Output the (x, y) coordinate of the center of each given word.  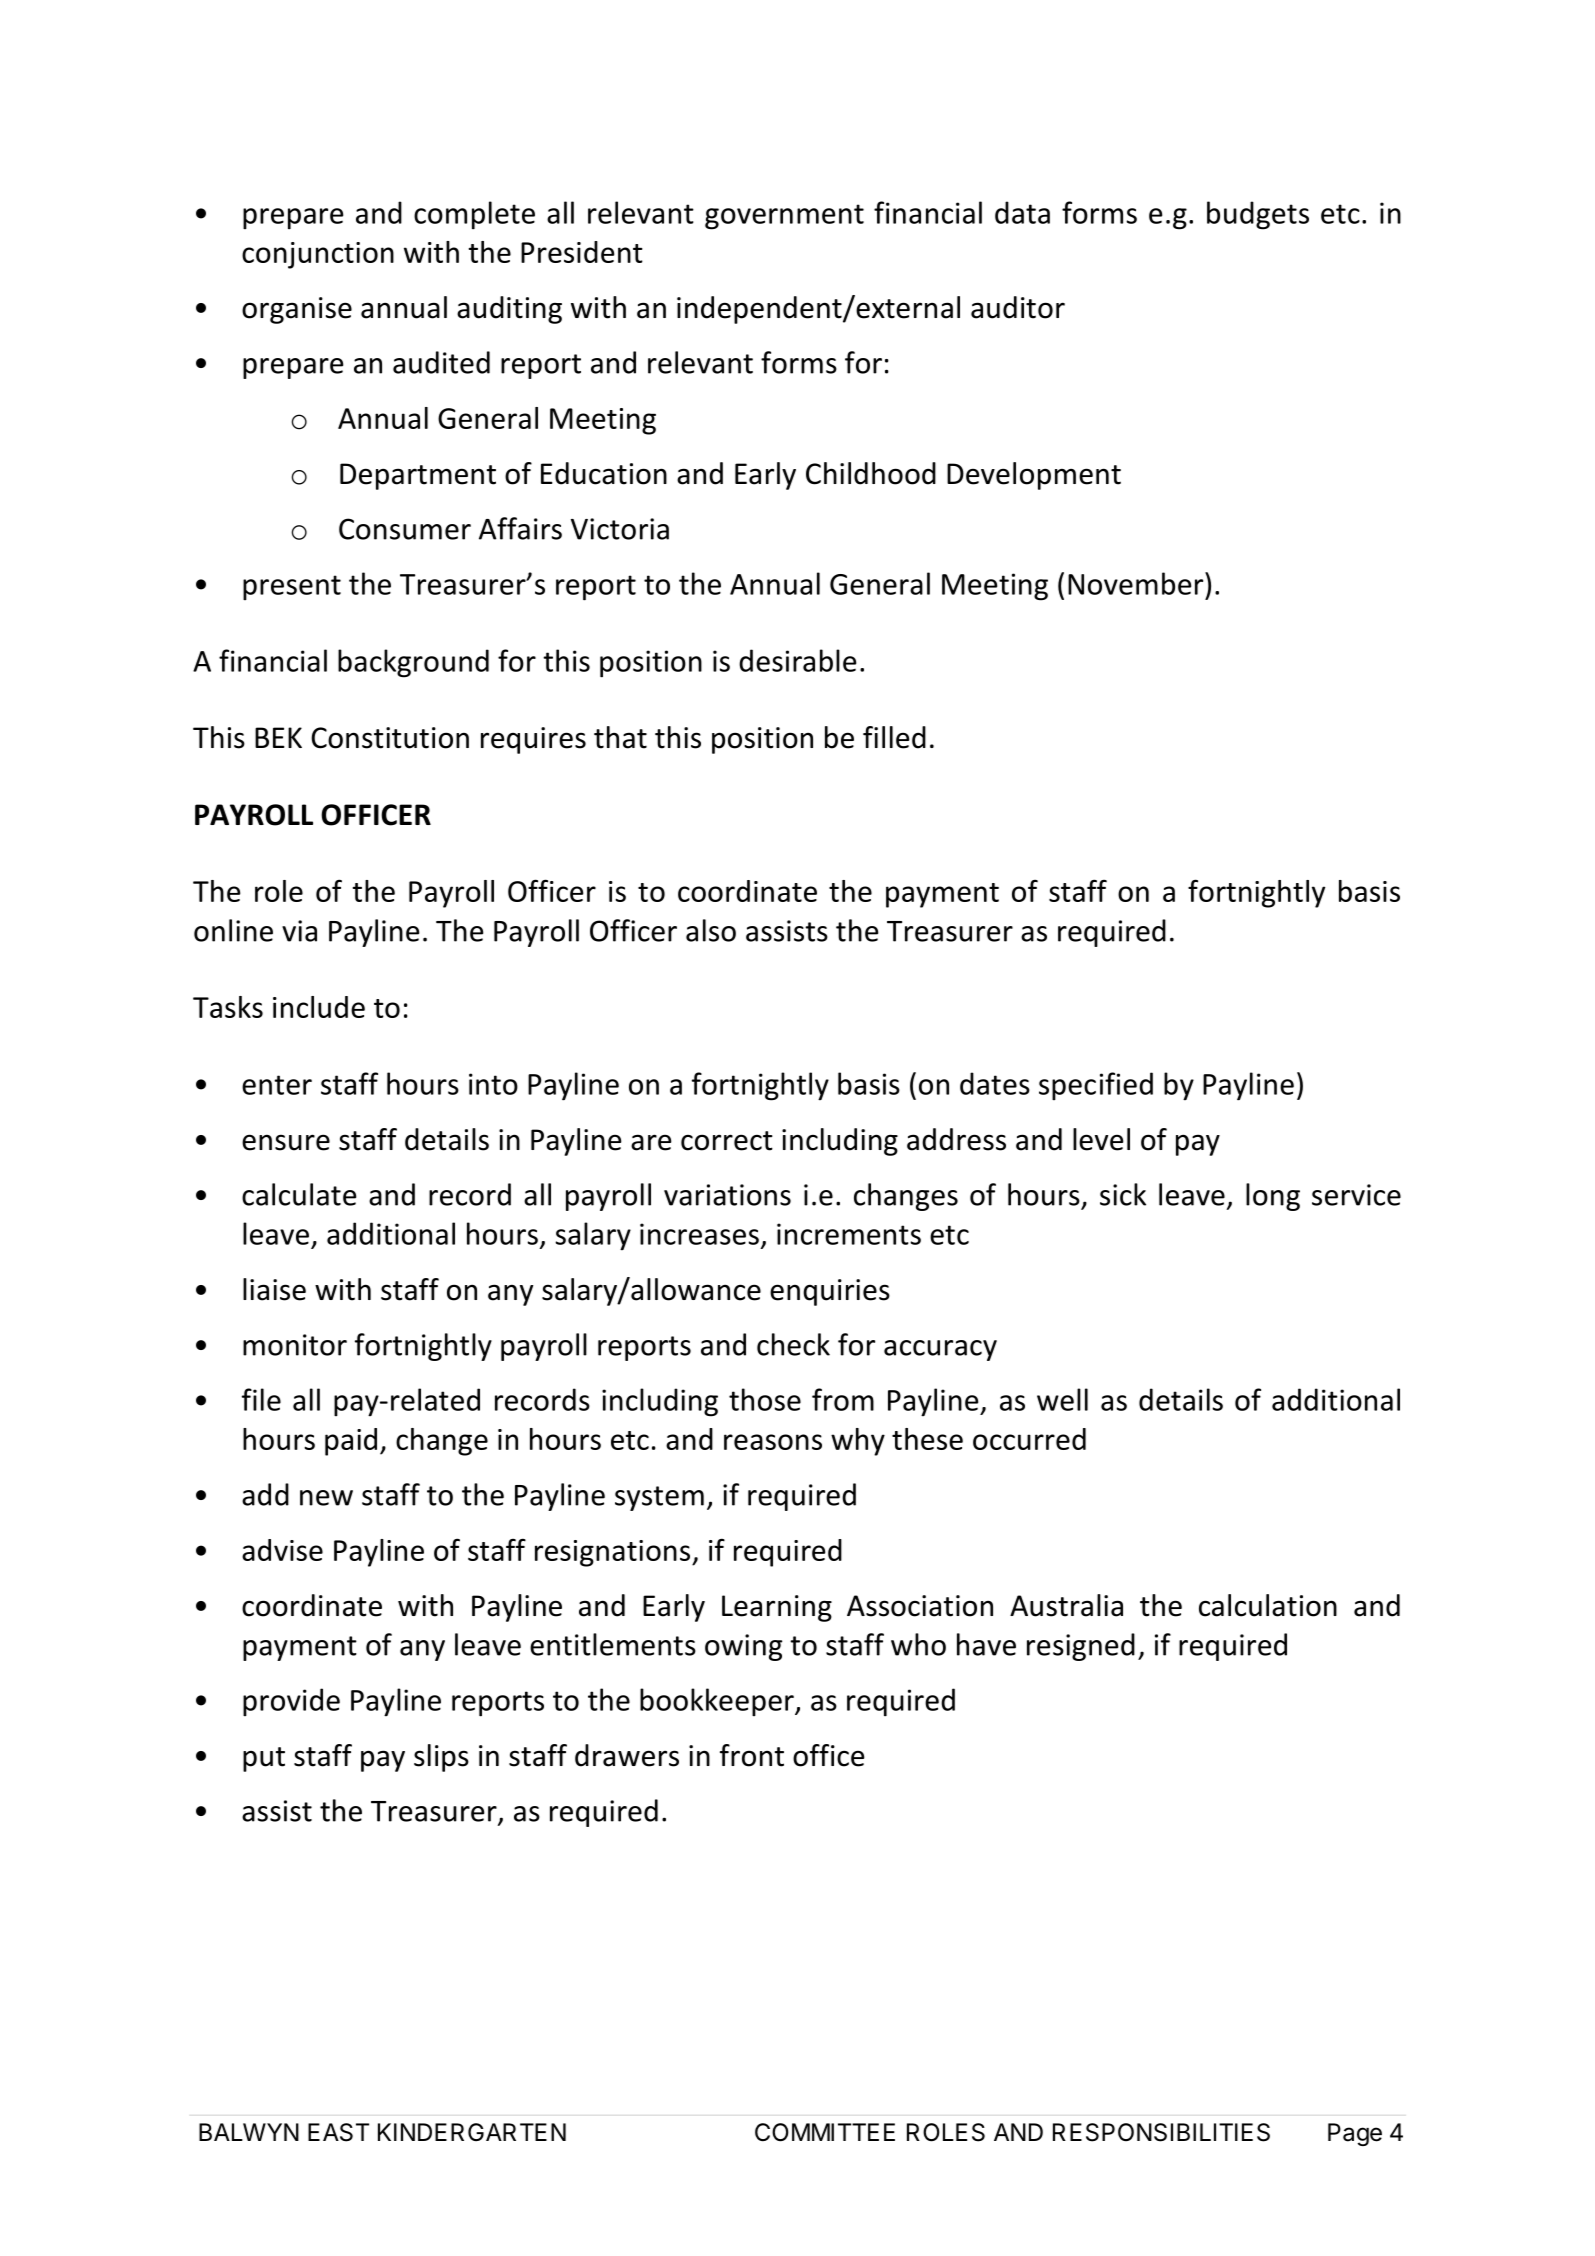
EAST (338, 2132)
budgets (1258, 215)
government (784, 217)
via (299, 931)
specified (1096, 1086)
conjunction (318, 255)
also (711, 930)
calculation (1268, 1605)
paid (351, 1442)
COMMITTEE (825, 2132)
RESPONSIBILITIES (1161, 2132)
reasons (773, 1442)
